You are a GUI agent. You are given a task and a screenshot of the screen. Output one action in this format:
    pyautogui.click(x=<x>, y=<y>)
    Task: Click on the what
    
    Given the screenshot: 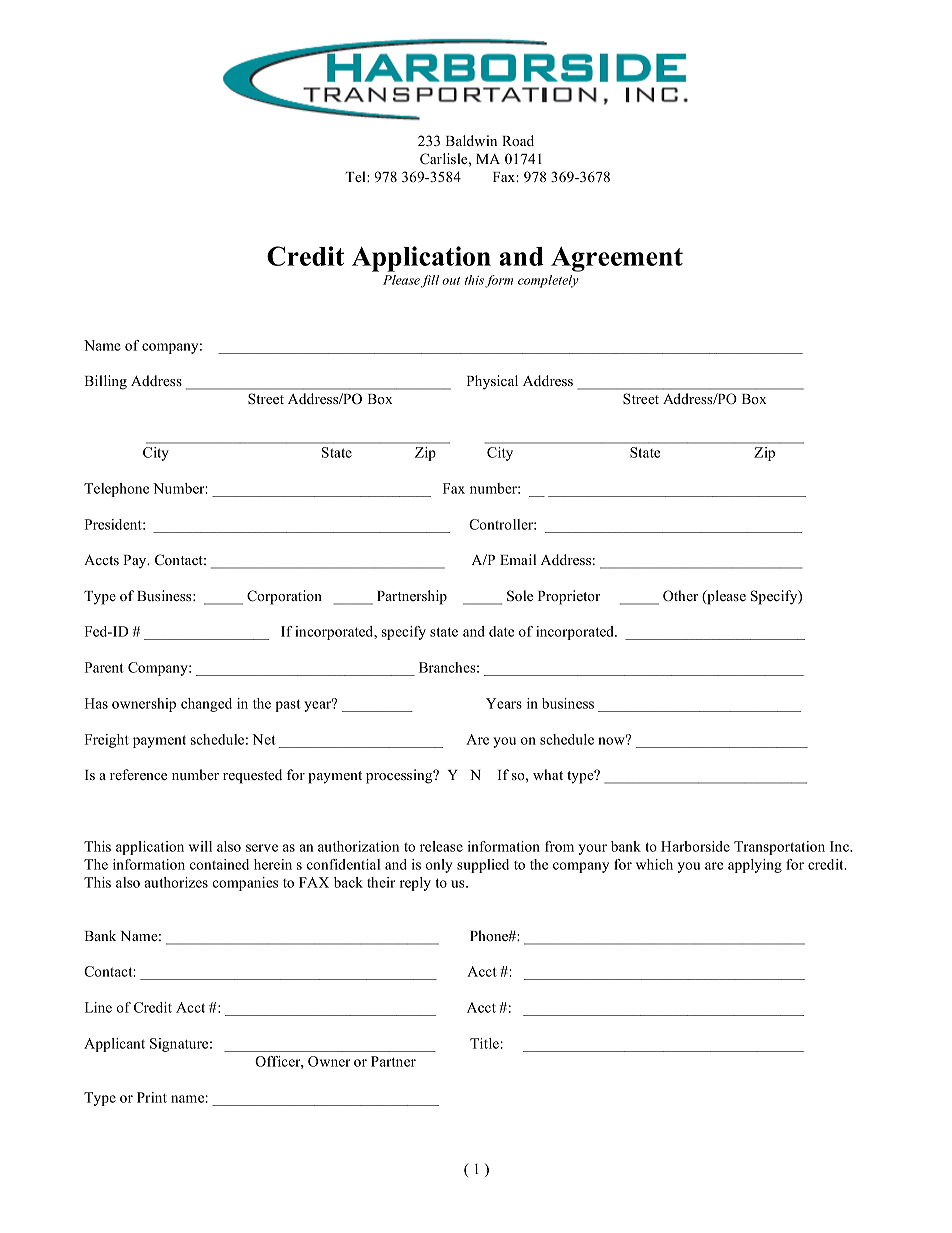 What is the action you would take?
    pyautogui.click(x=548, y=774)
